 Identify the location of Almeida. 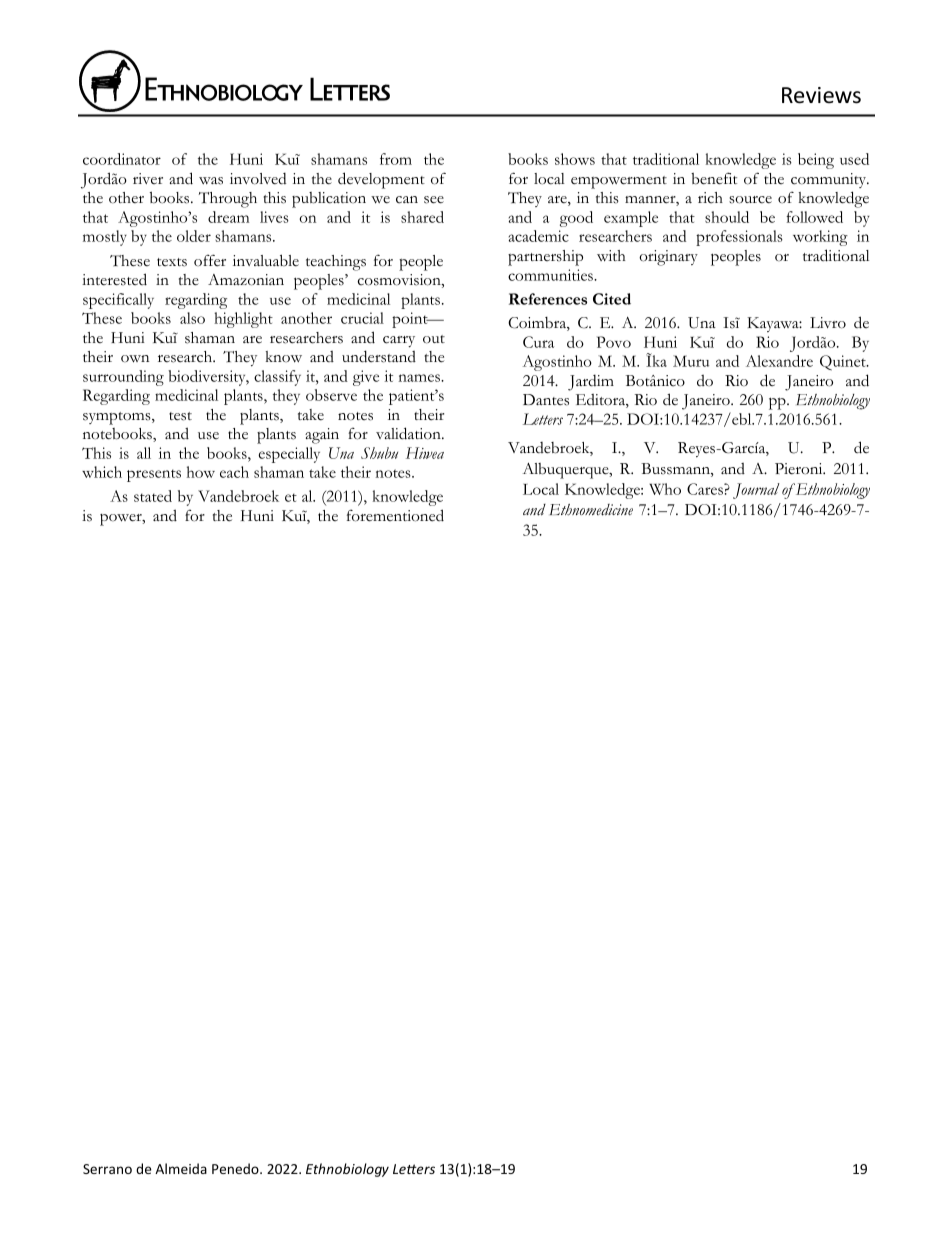
(181, 1168).
